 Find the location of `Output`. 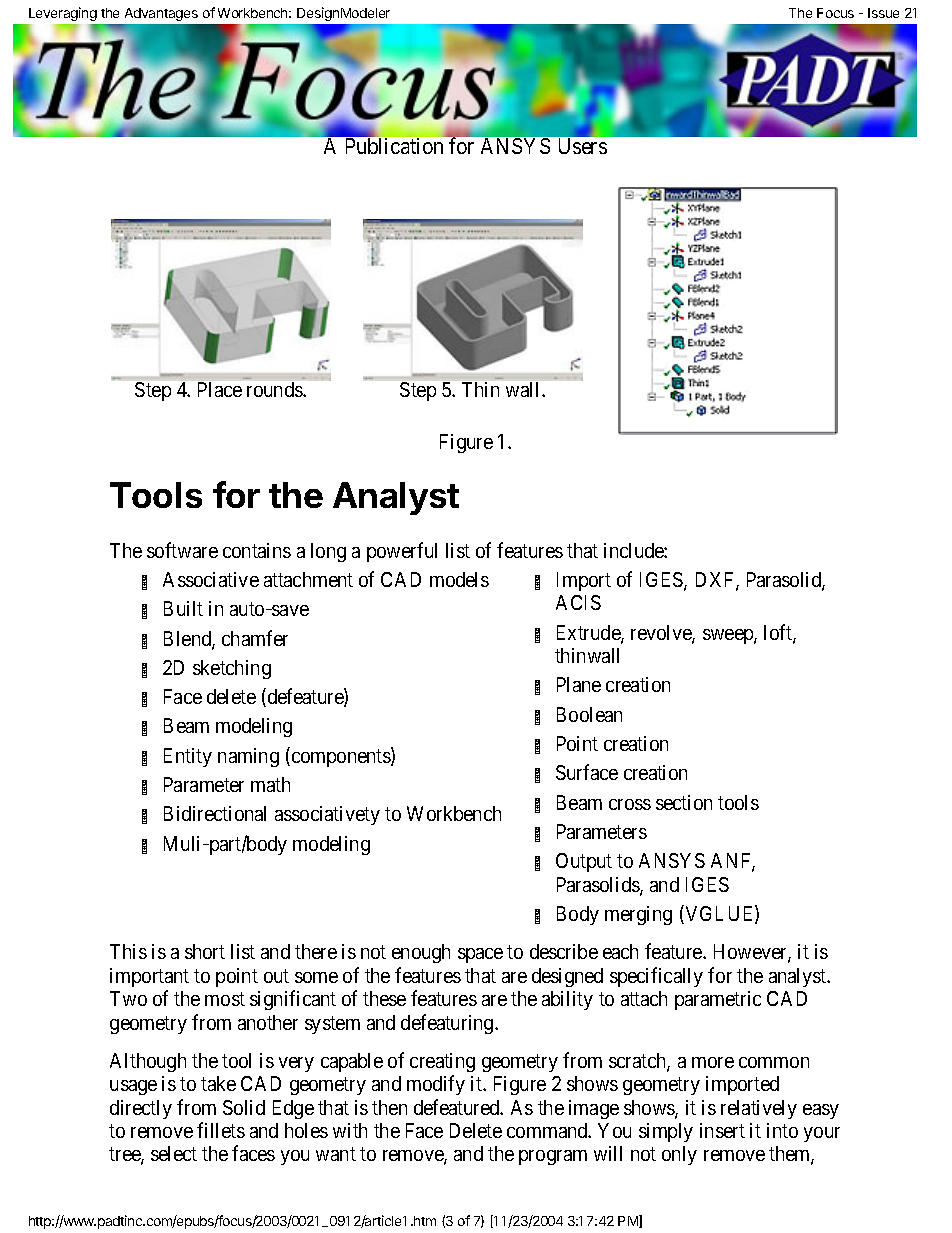

Output is located at coordinates (584, 862).
